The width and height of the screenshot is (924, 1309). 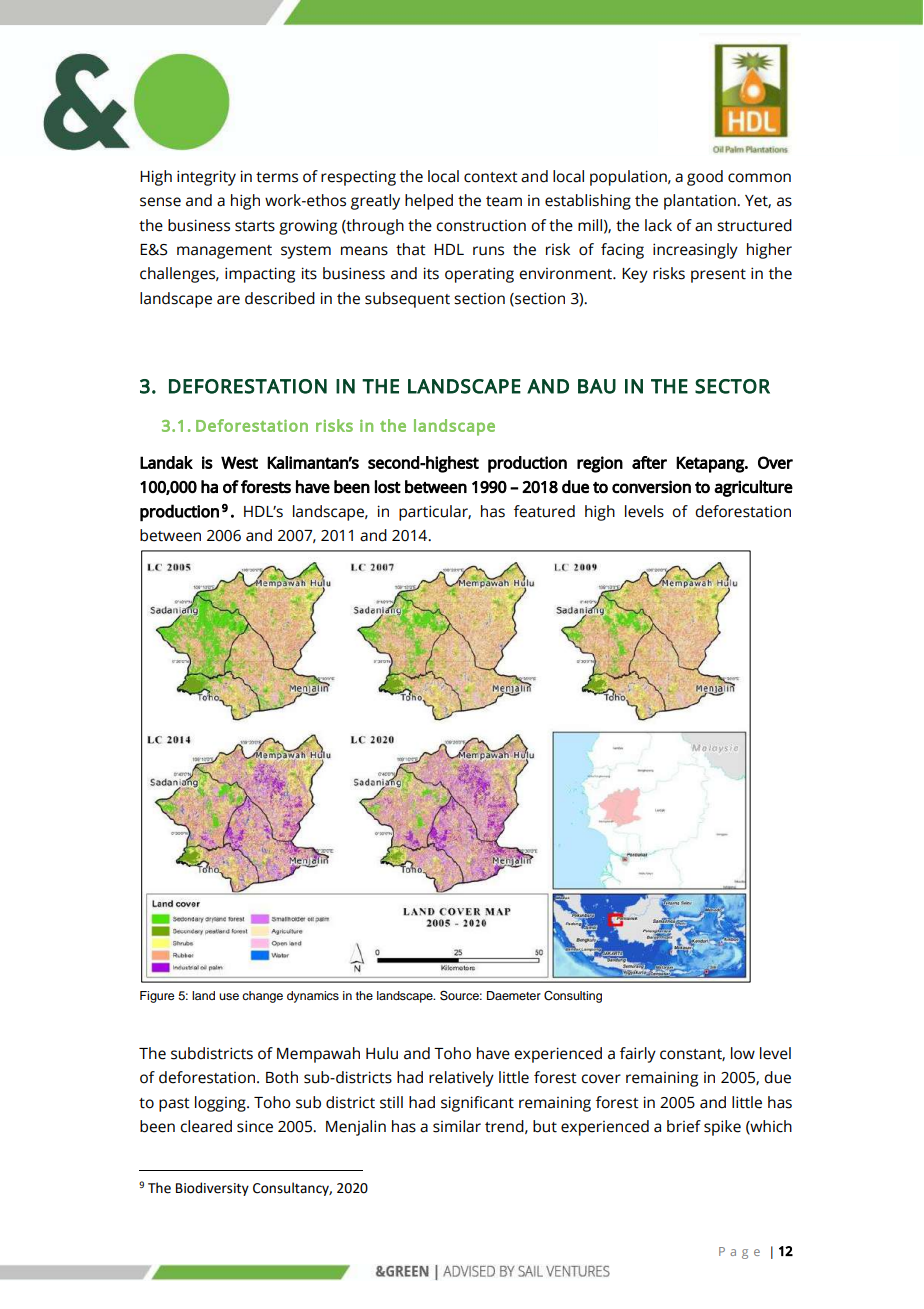 What do you see at coordinates (212, 1189) in the screenshot?
I see `Biodiversity` at bounding box center [212, 1189].
